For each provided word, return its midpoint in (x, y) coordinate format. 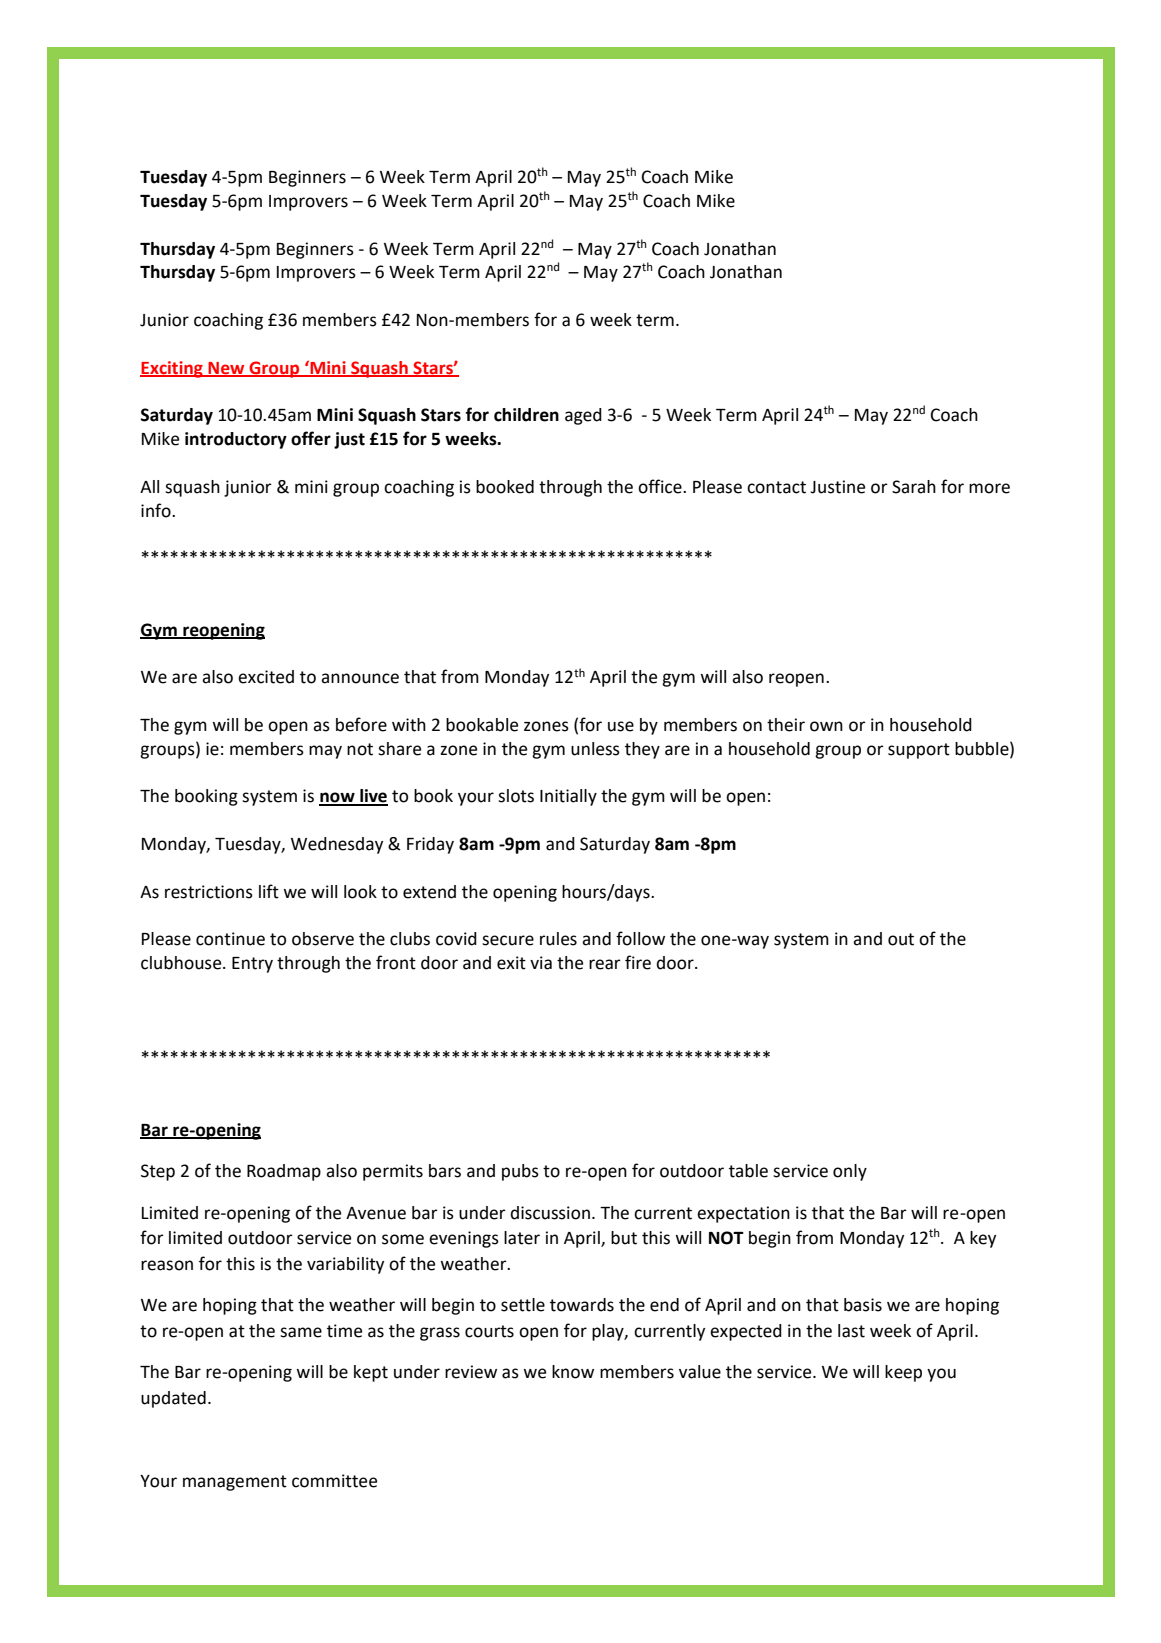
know (573, 1372)
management (235, 1483)
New (226, 369)
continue (230, 939)
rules (558, 939)
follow (640, 938)
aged (583, 416)
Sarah (914, 487)
